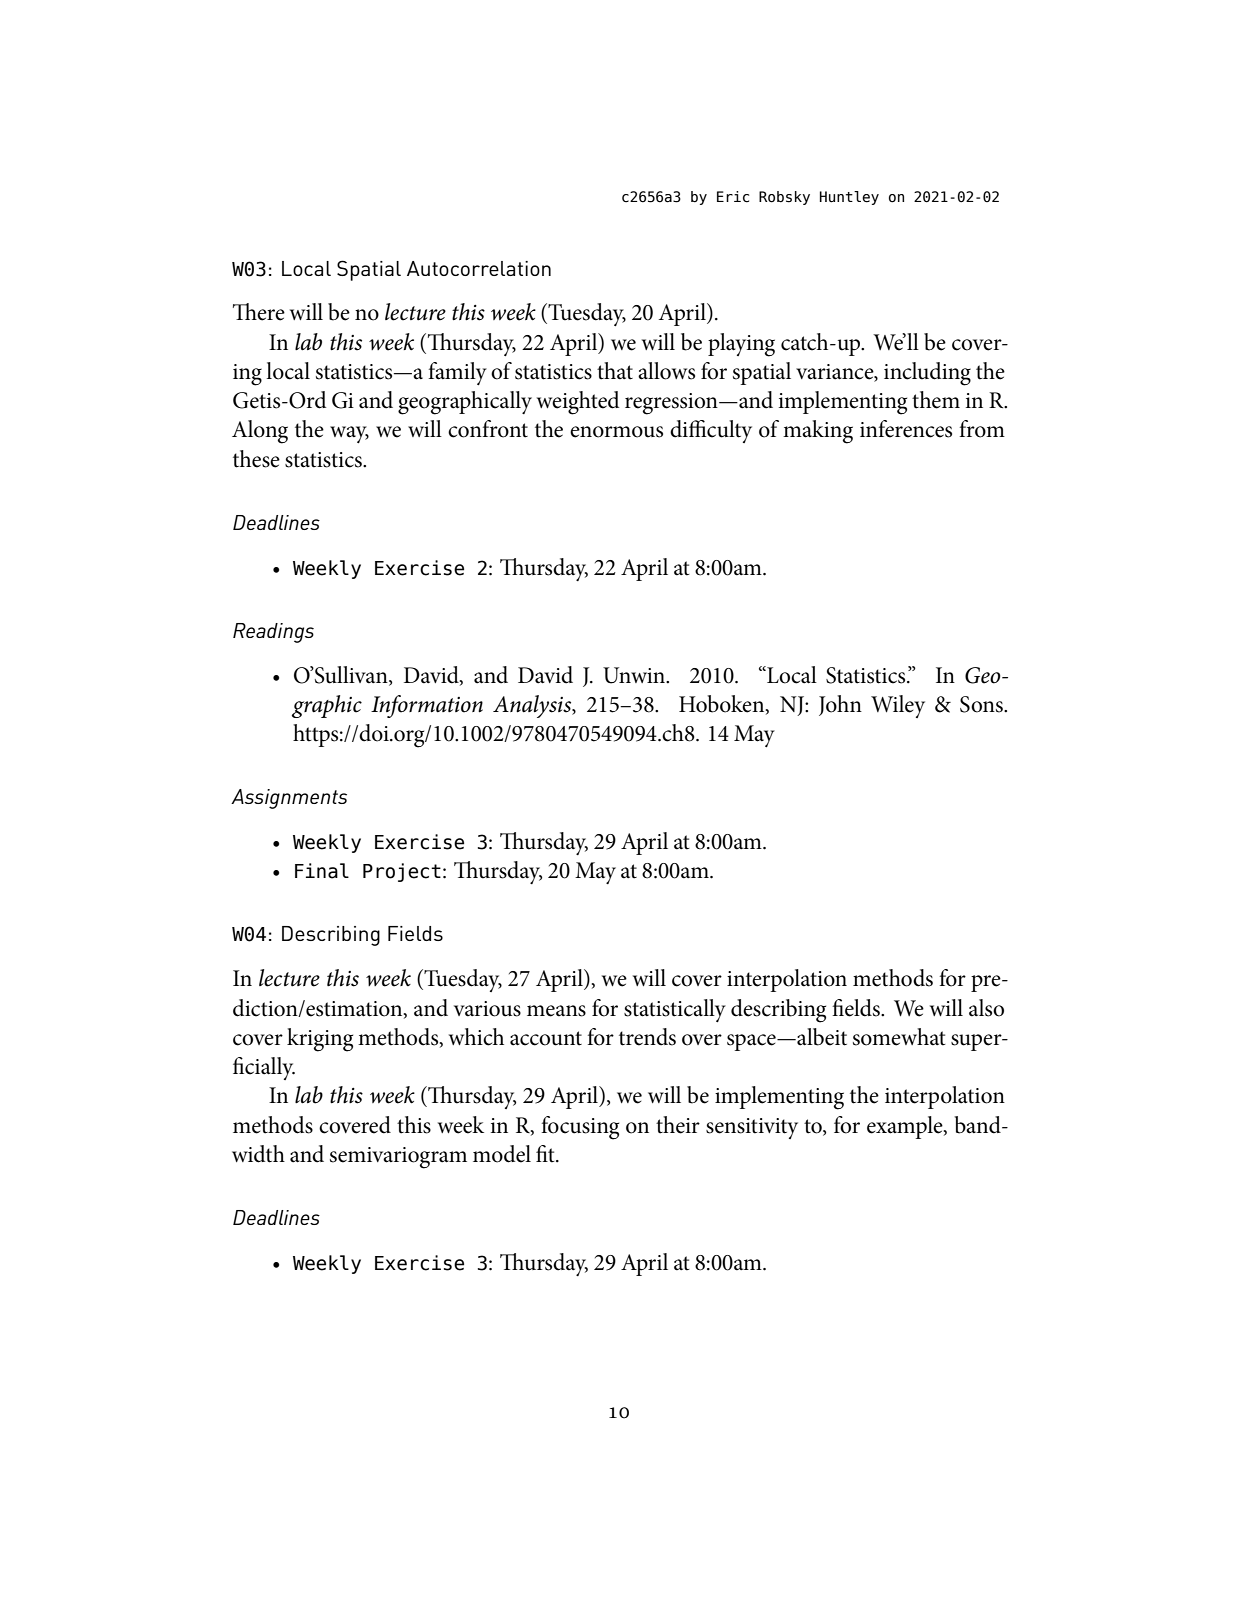  What do you see at coordinates (635, 675) in the image?
I see `Unwin` at bounding box center [635, 675].
